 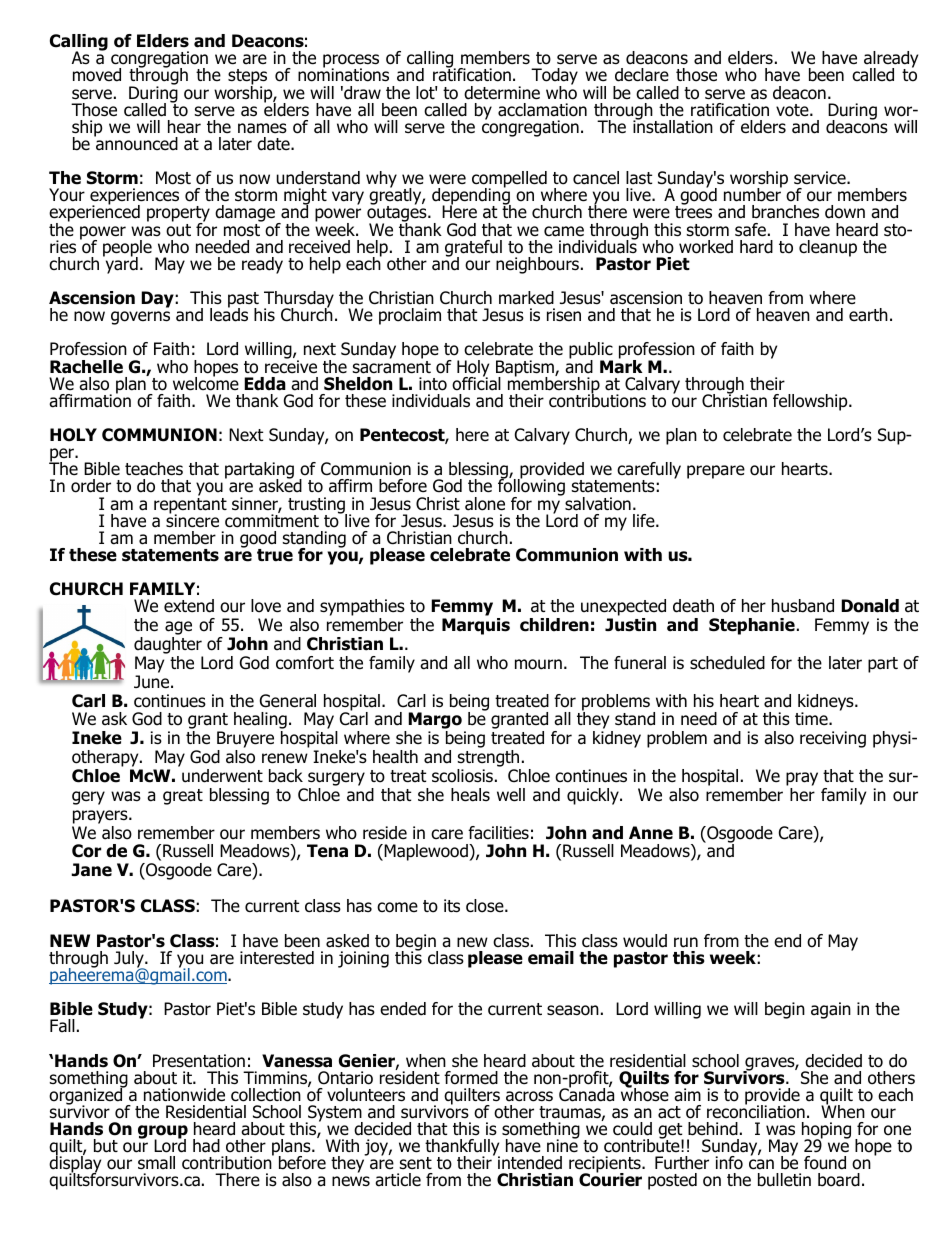 I want to click on Jane, so click(x=91, y=870).
